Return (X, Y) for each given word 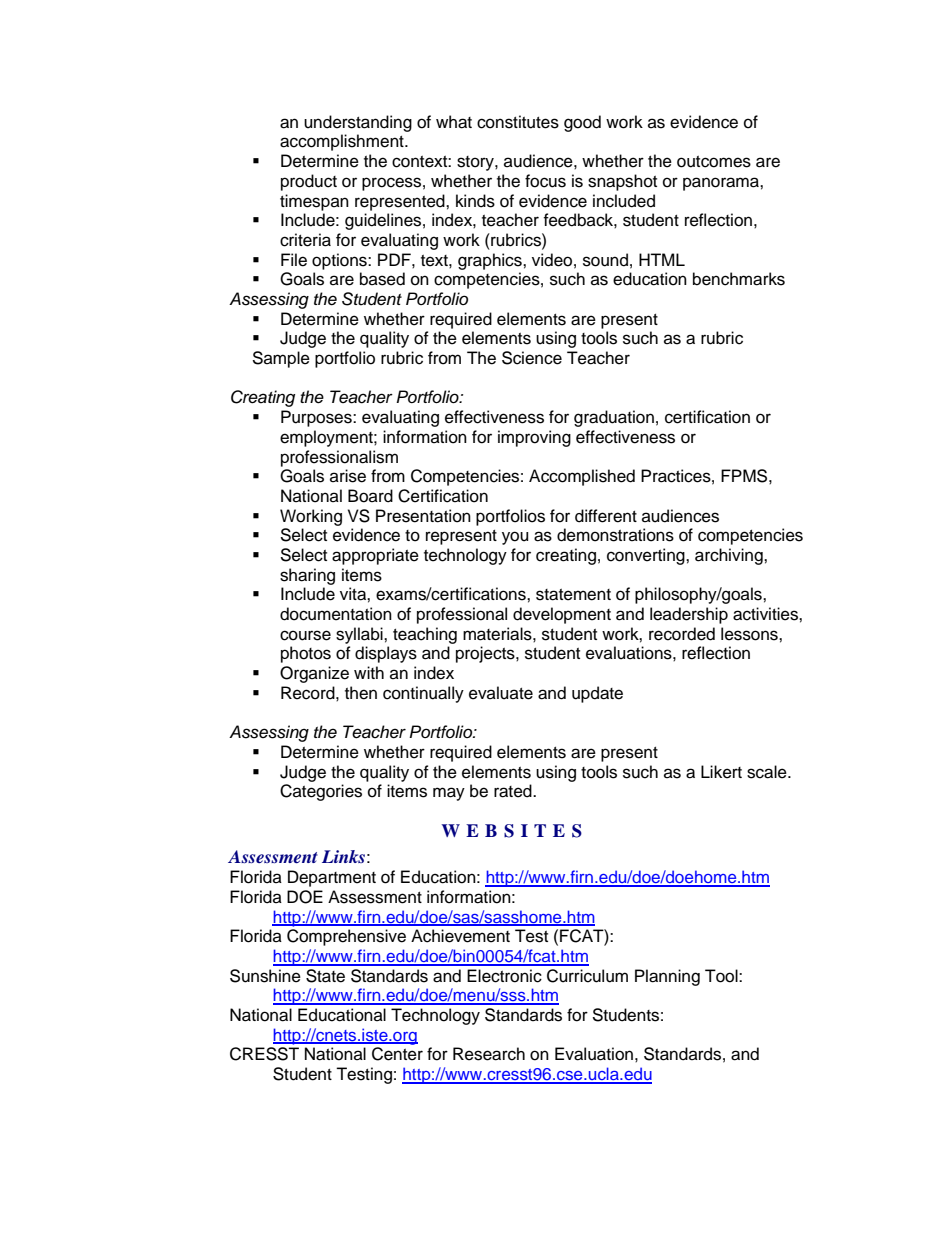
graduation (614, 418)
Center (397, 1054)
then (361, 693)
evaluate (501, 693)
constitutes (518, 122)
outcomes (714, 162)
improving (534, 438)
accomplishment (343, 142)
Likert (721, 772)
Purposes (317, 418)
